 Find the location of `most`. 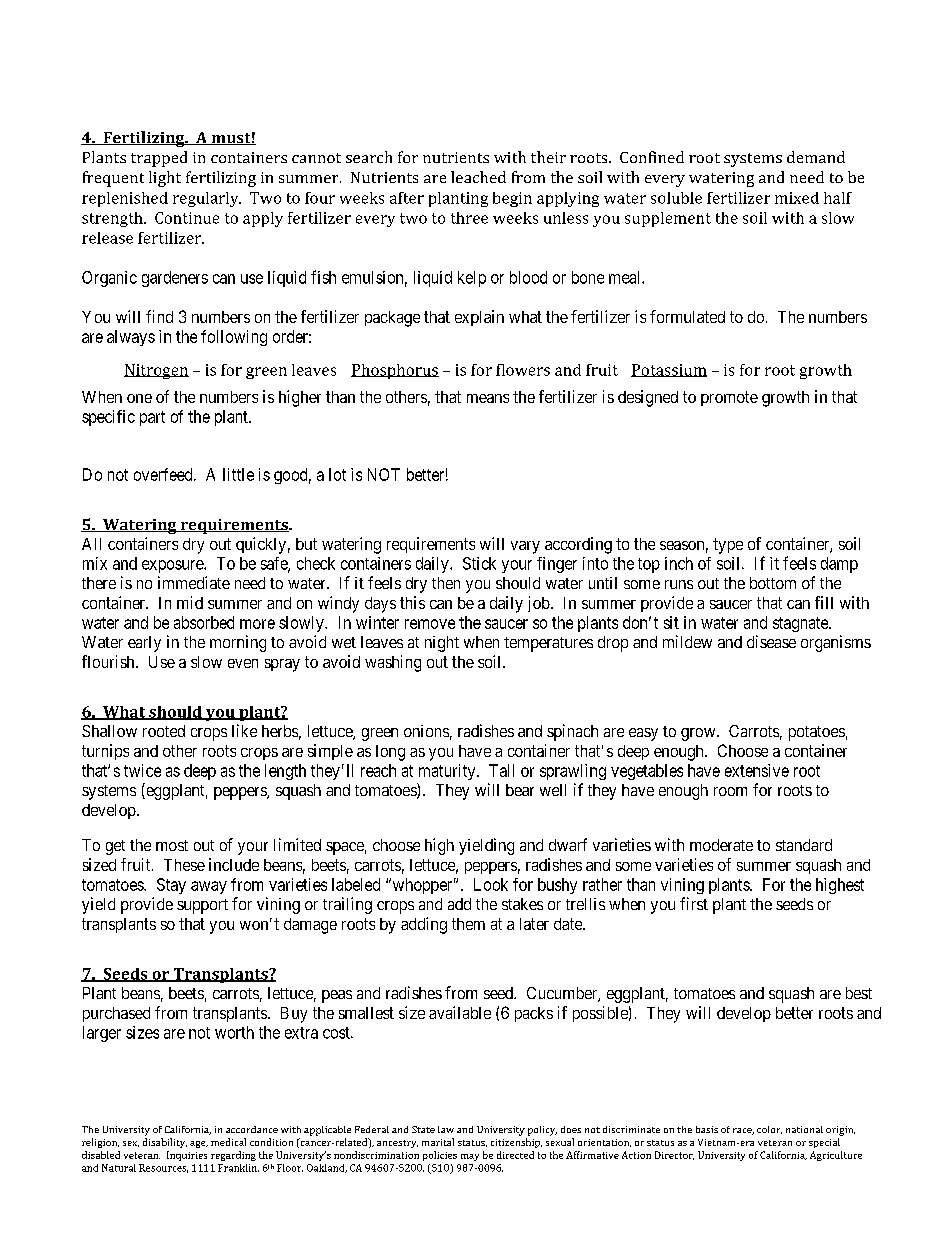

most is located at coordinates (172, 845).
